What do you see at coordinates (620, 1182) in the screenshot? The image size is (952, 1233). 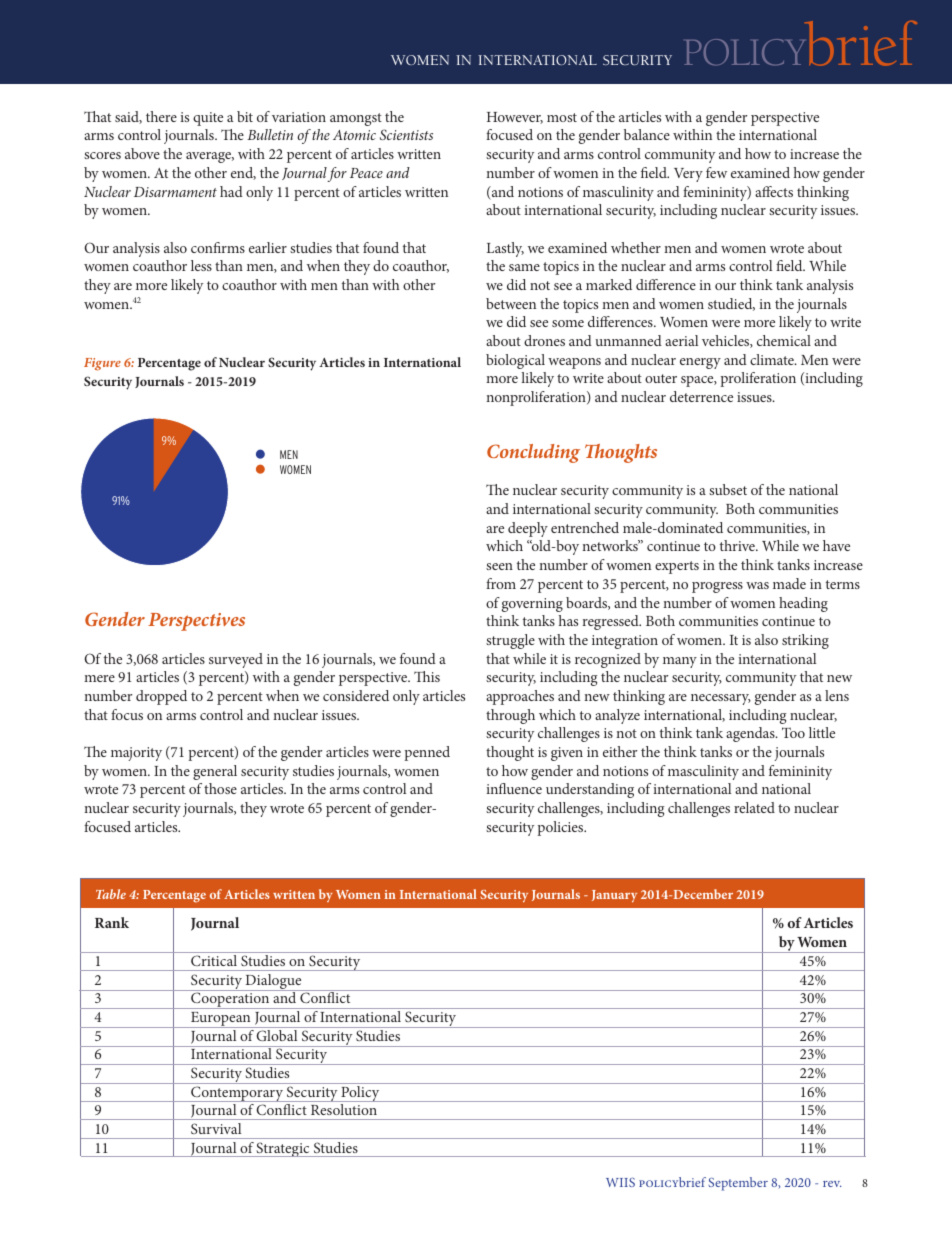 I see `WIIS` at bounding box center [620, 1182].
